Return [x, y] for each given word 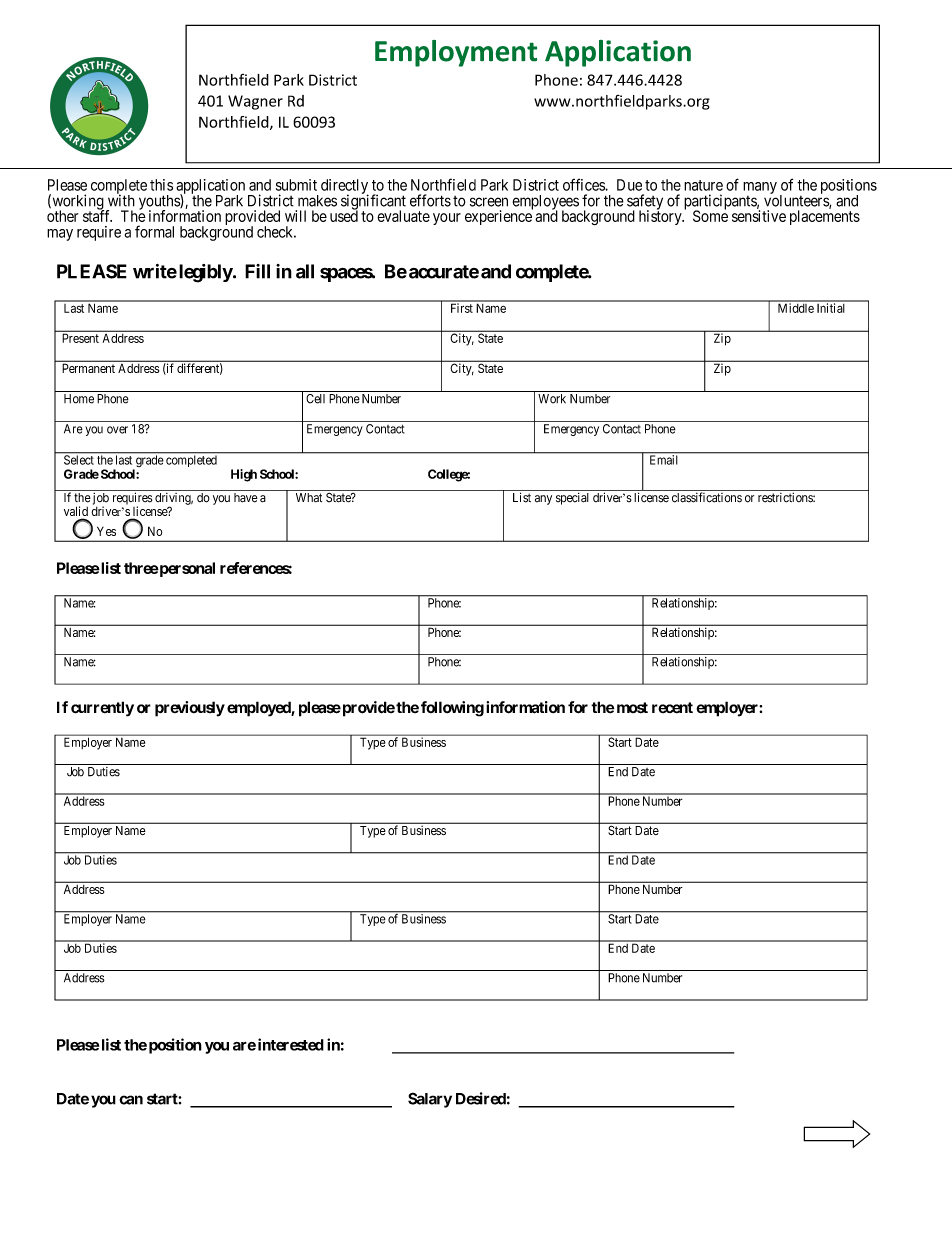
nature [703, 185]
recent [672, 708]
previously [190, 709]
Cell [315, 399]
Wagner [255, 102]
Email [664, 459]
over [117, 430]
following [452, 709]
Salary [430, 1100]
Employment [456, 53]
